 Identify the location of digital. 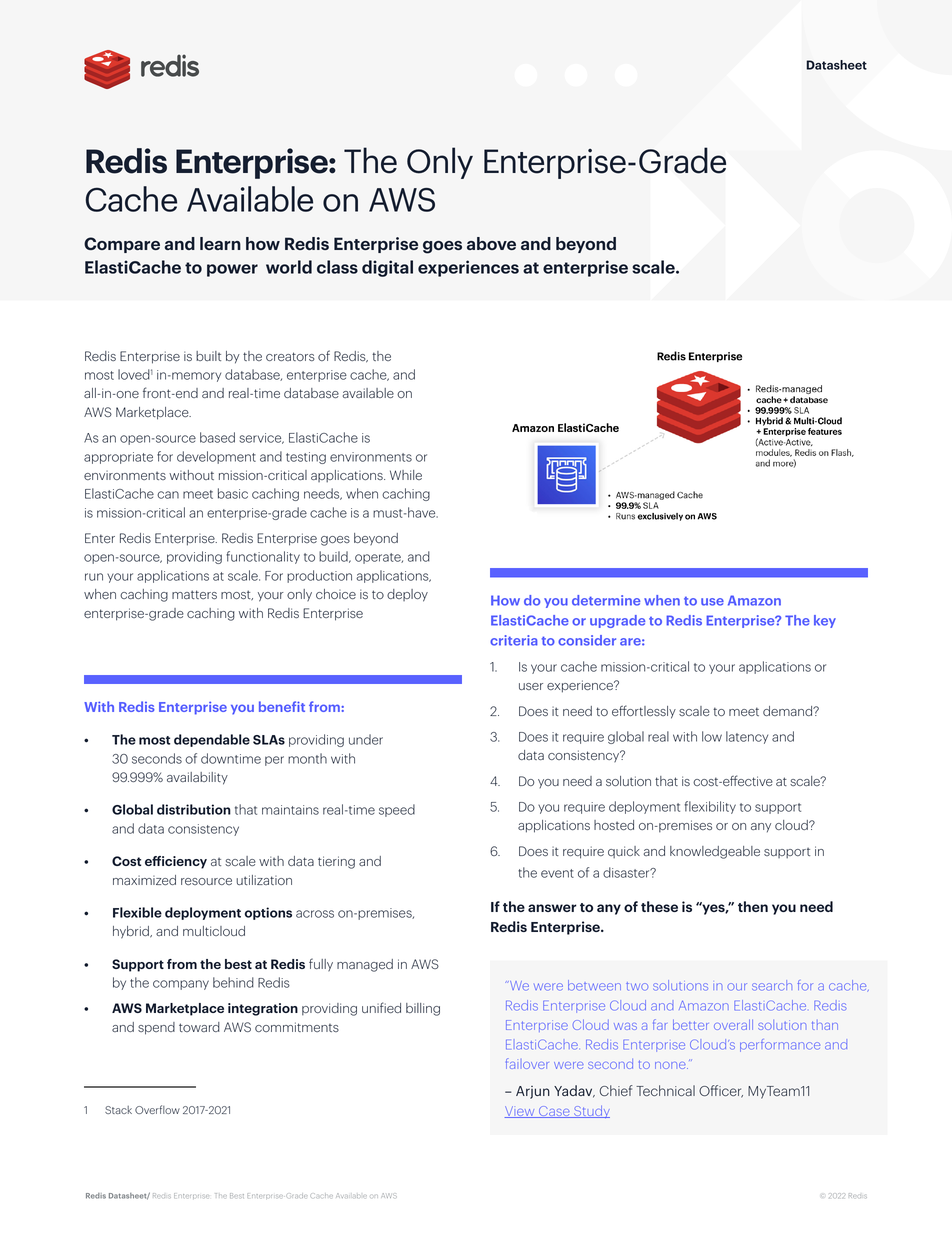
(387, 268).
